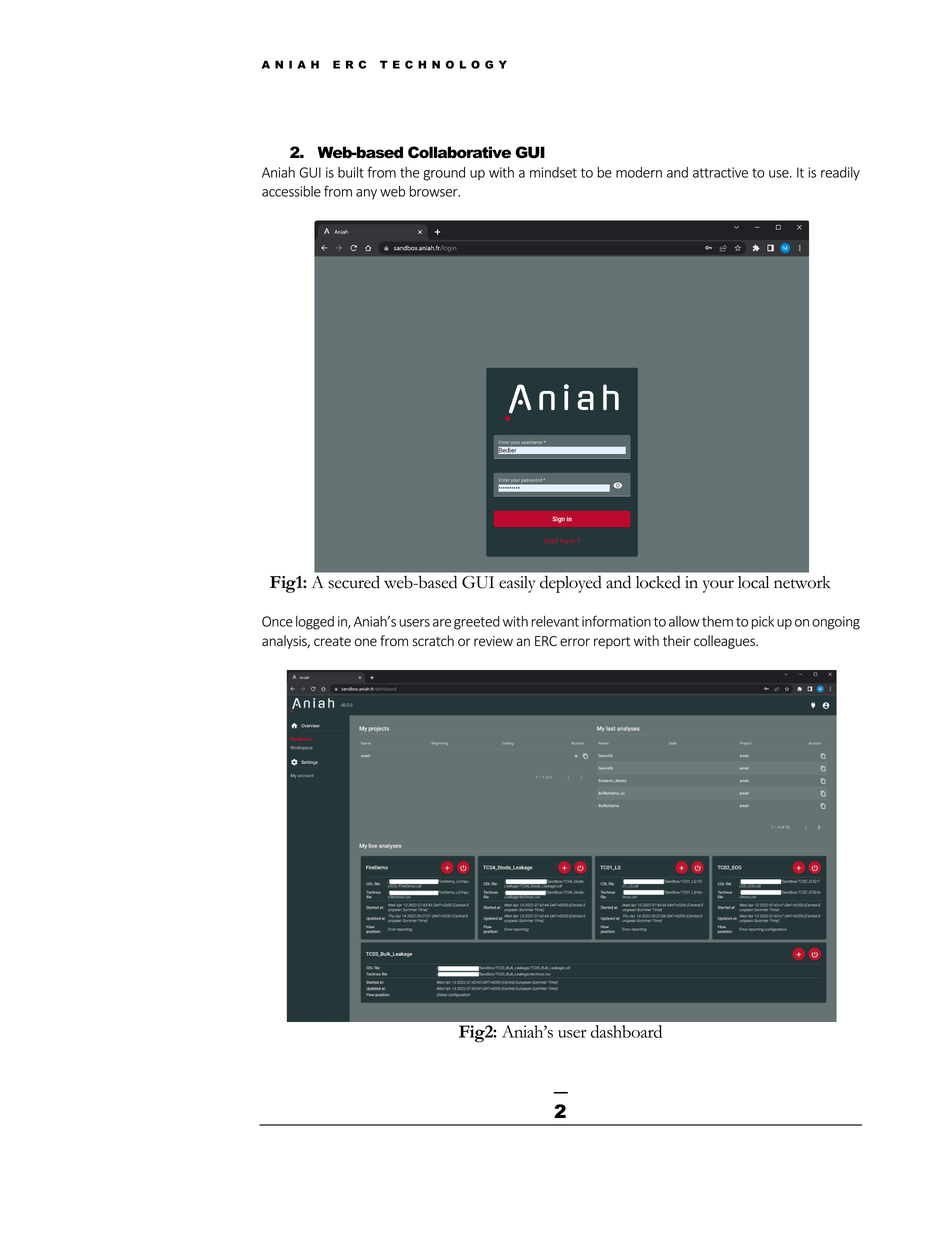 The width and height of the screenshot is (952, 1233). Describe the element at coordinates (725, 642) in the screenshot. I see `colleagues` at that location.
